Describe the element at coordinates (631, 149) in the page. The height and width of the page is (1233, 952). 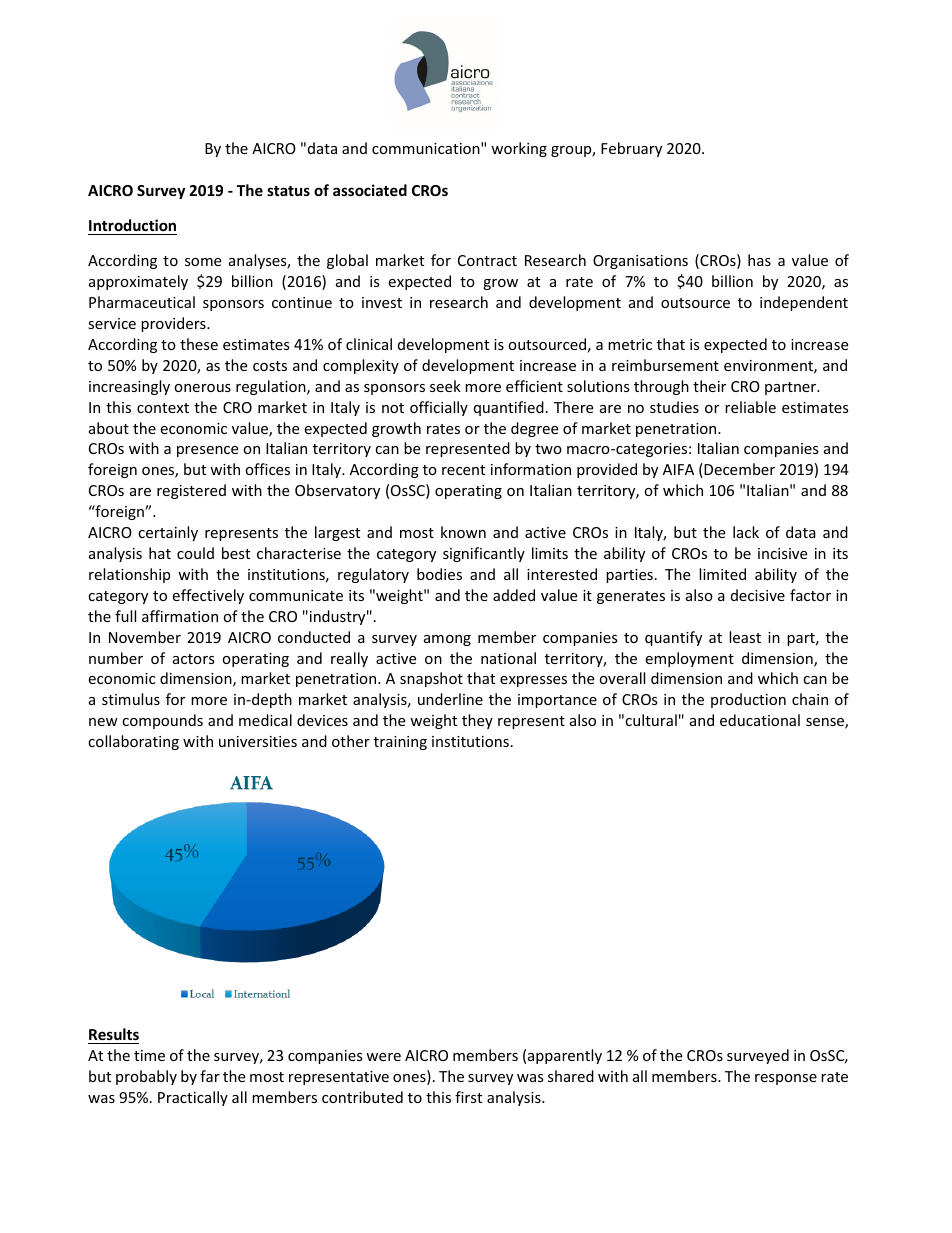
I see `February` at that location.
